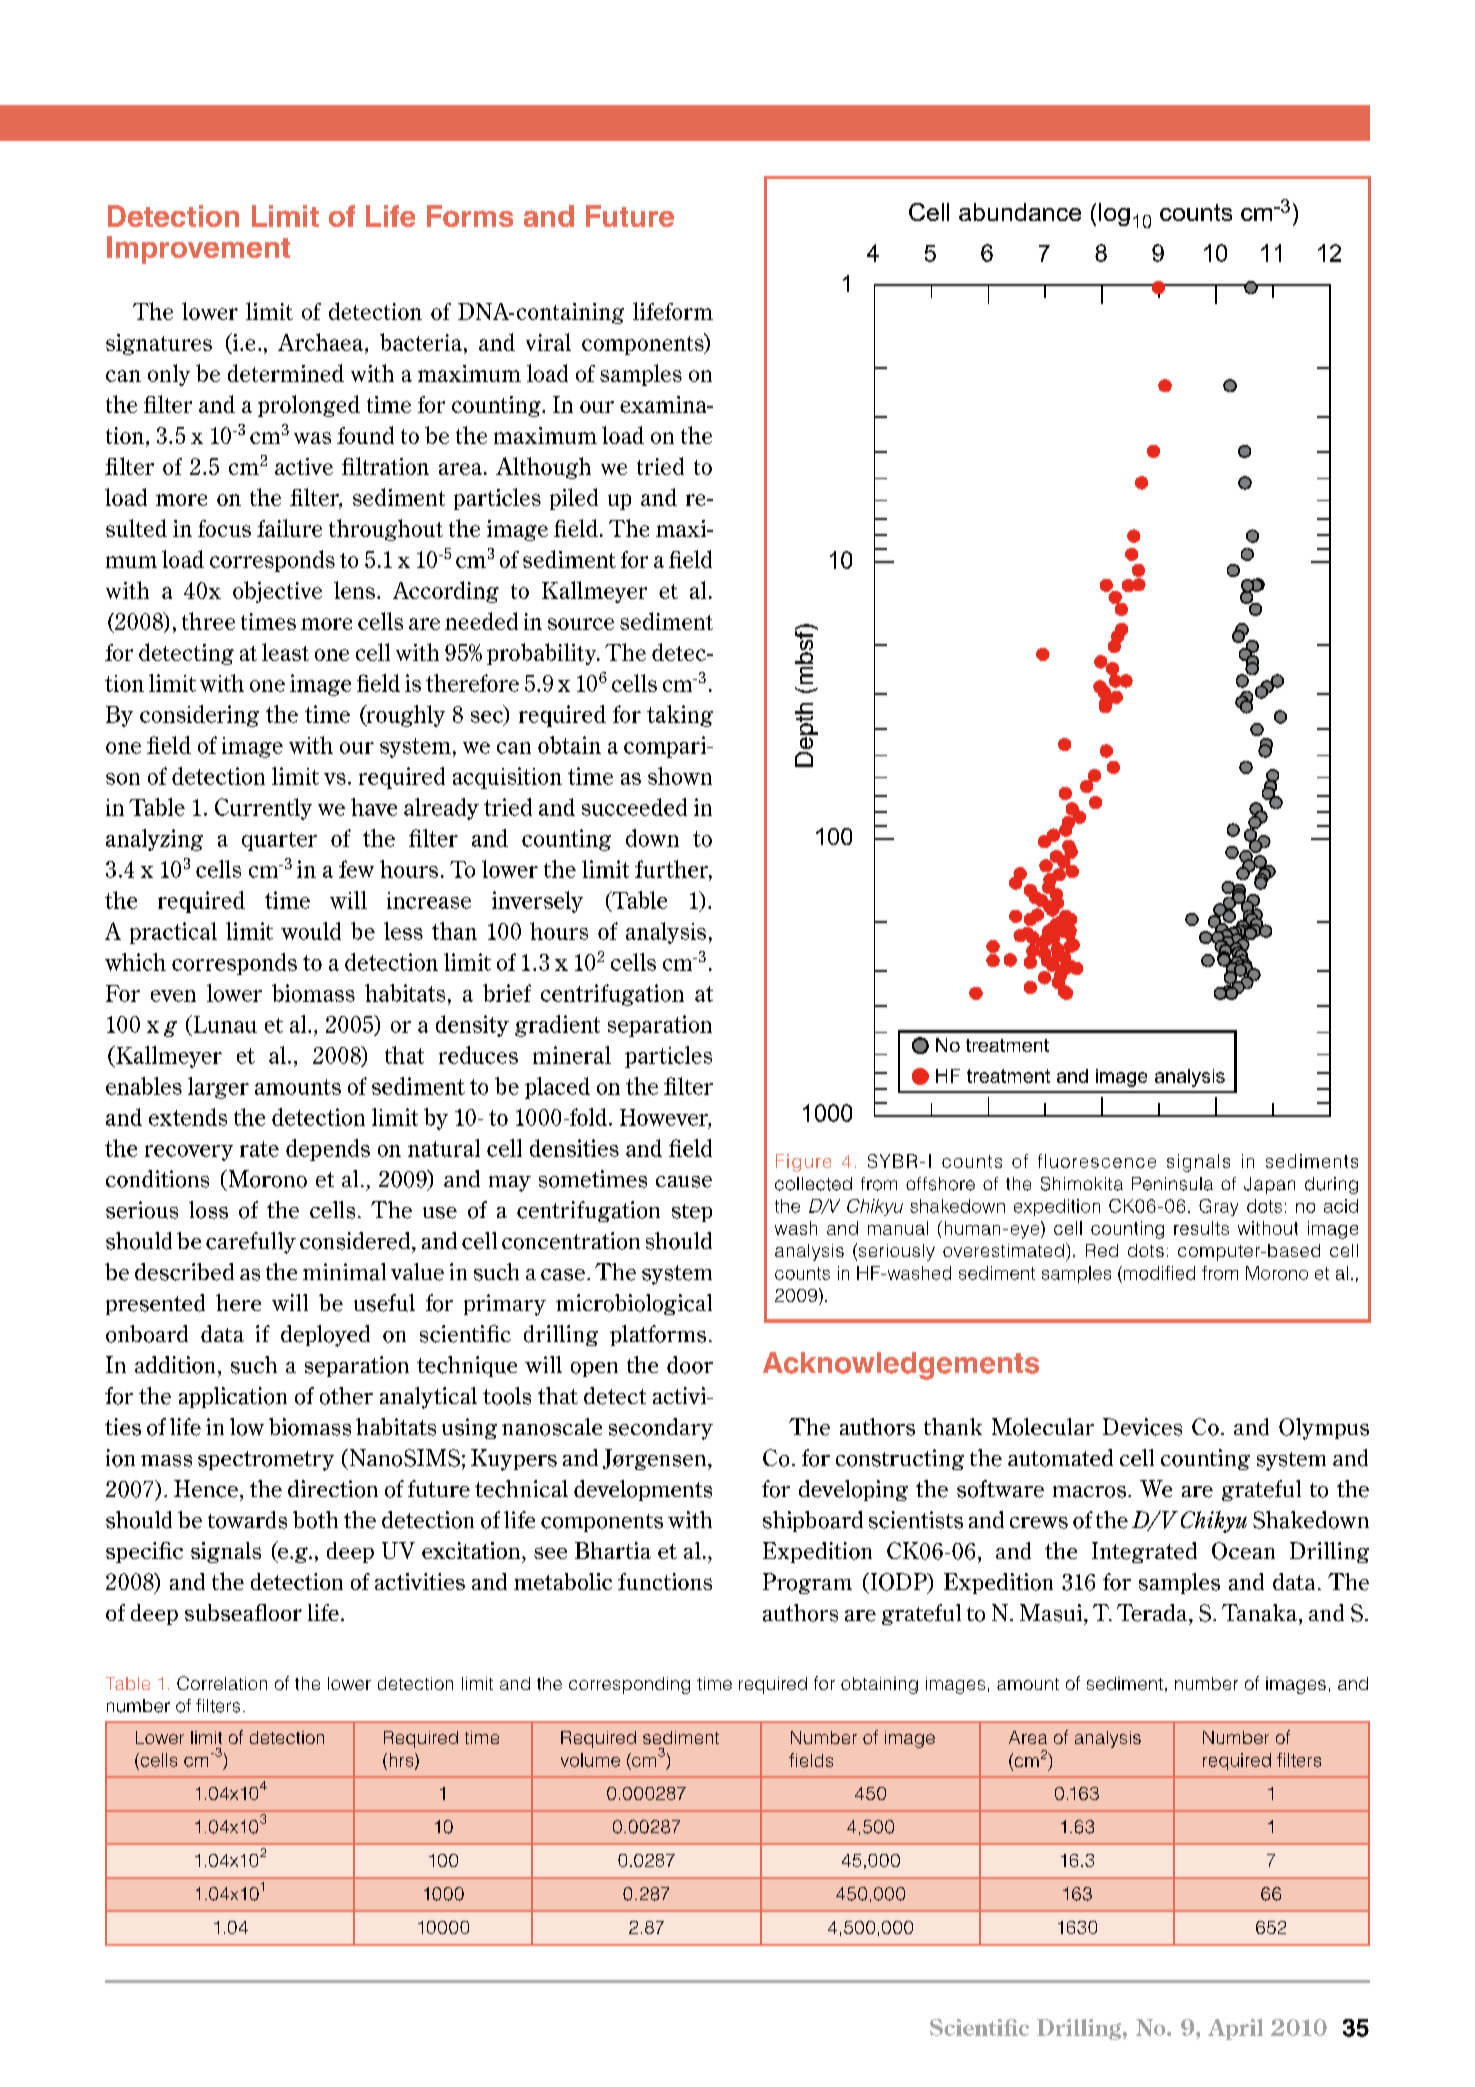 This screenshot has height=2087, width=1475. What do you see at coordinates (403, 1761) in the screenshot?
I see `hrs` at bounding box center [403, 1761].
